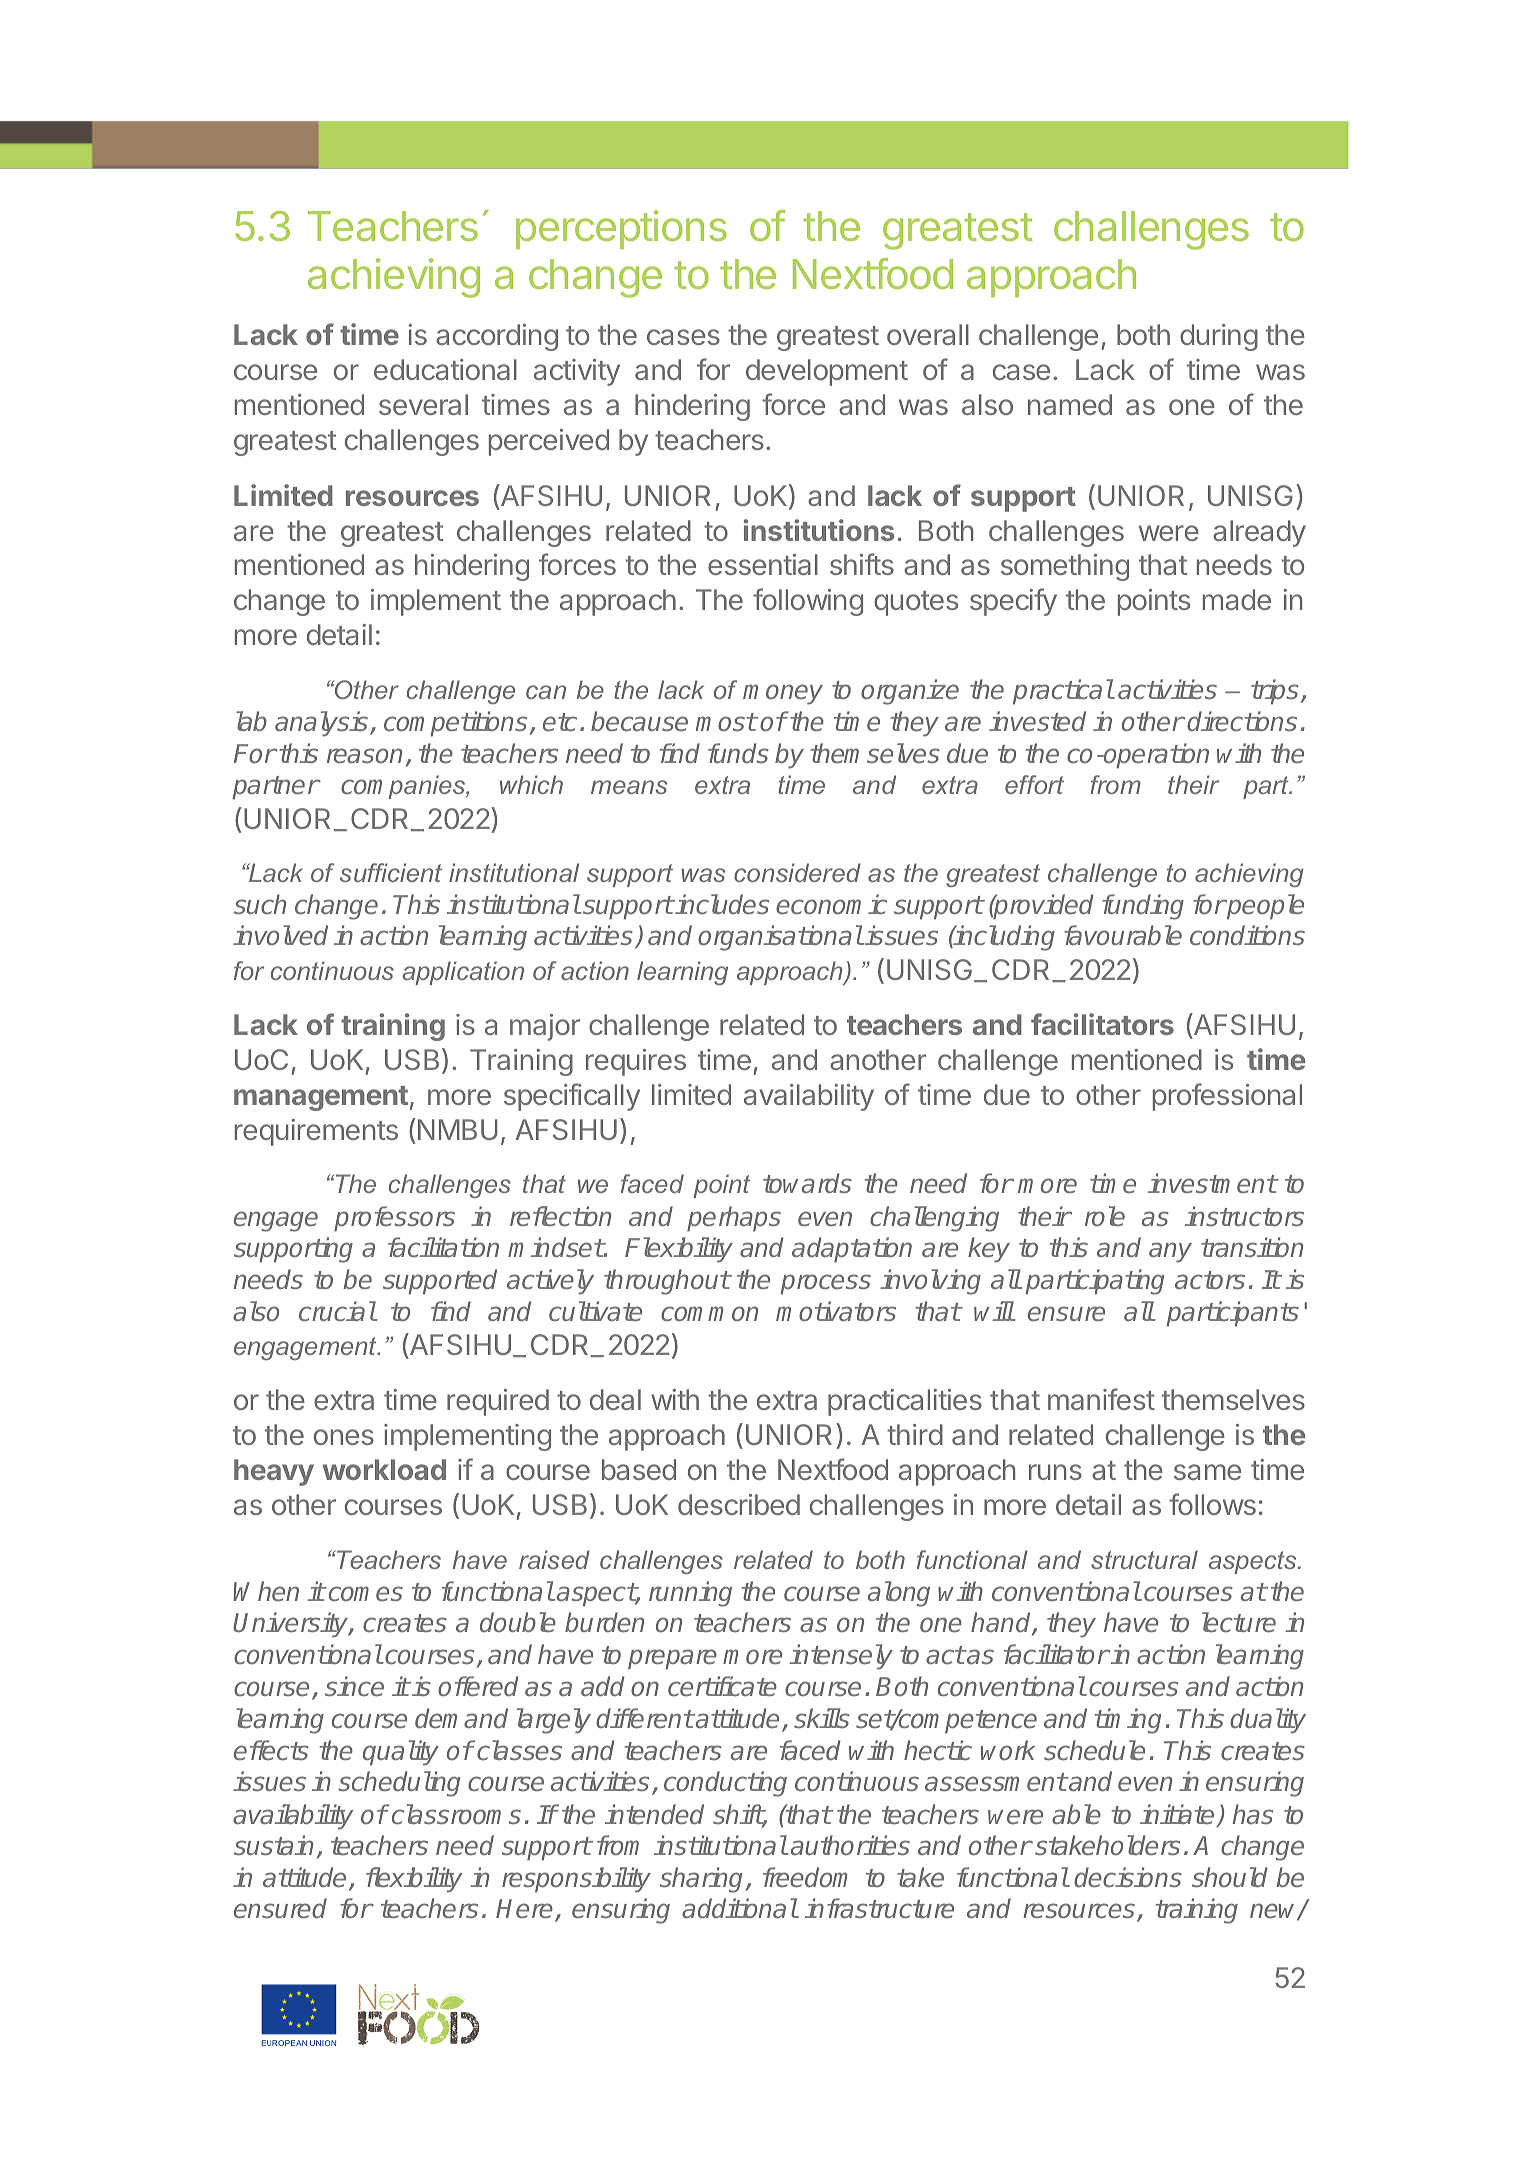 The width and height of the screenshot is (1537, 2174). What do you see at coordinates (1227, 1097) in the screenshot?
I see `professional` at bounding box center [1227, 1097].
